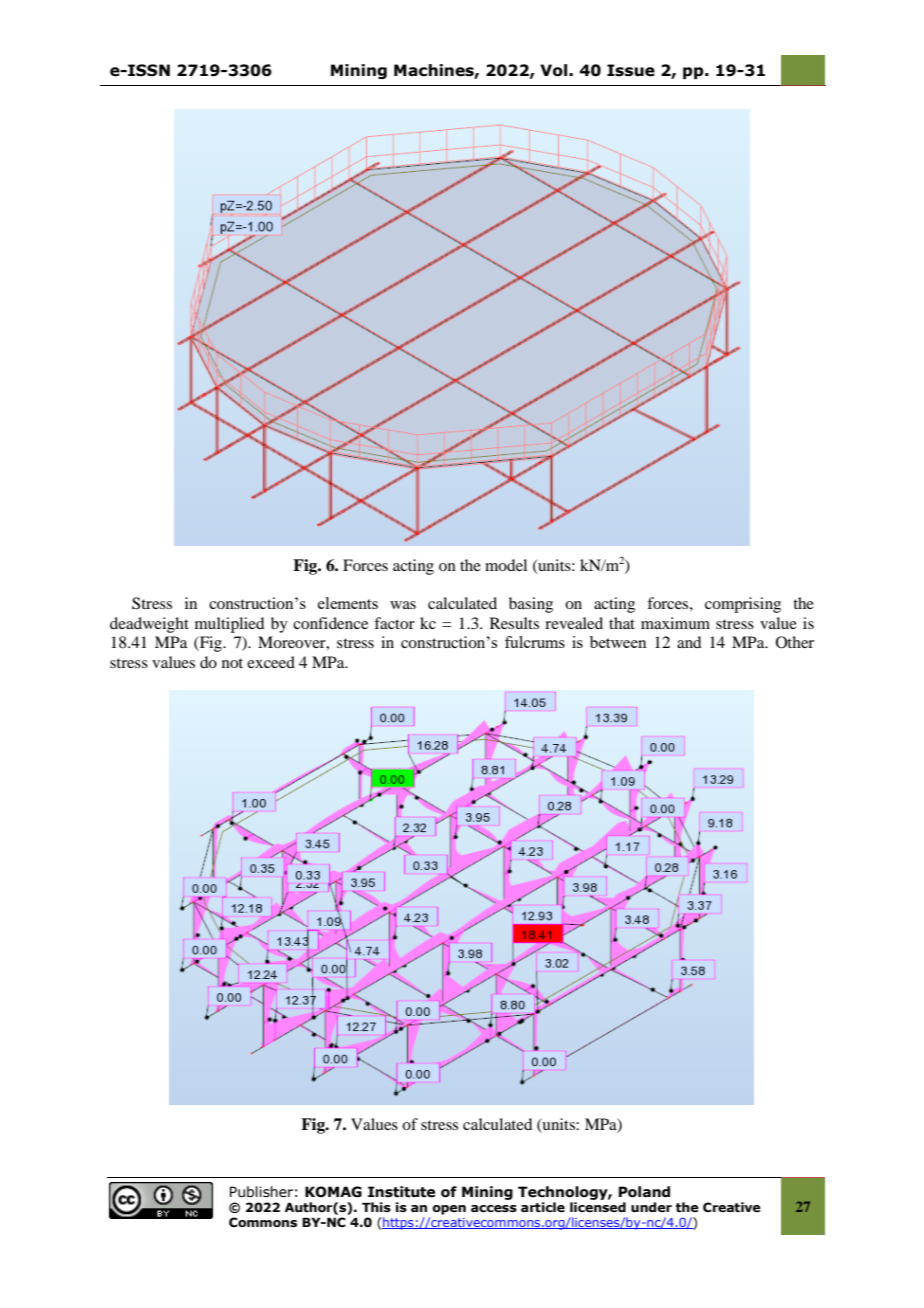 Image resolution: width=924 pixels, height=1308 pixels. What do you see at coordinates (535, 642) in the page?
I see `fulcrums` at bounding box center [535, 642].
